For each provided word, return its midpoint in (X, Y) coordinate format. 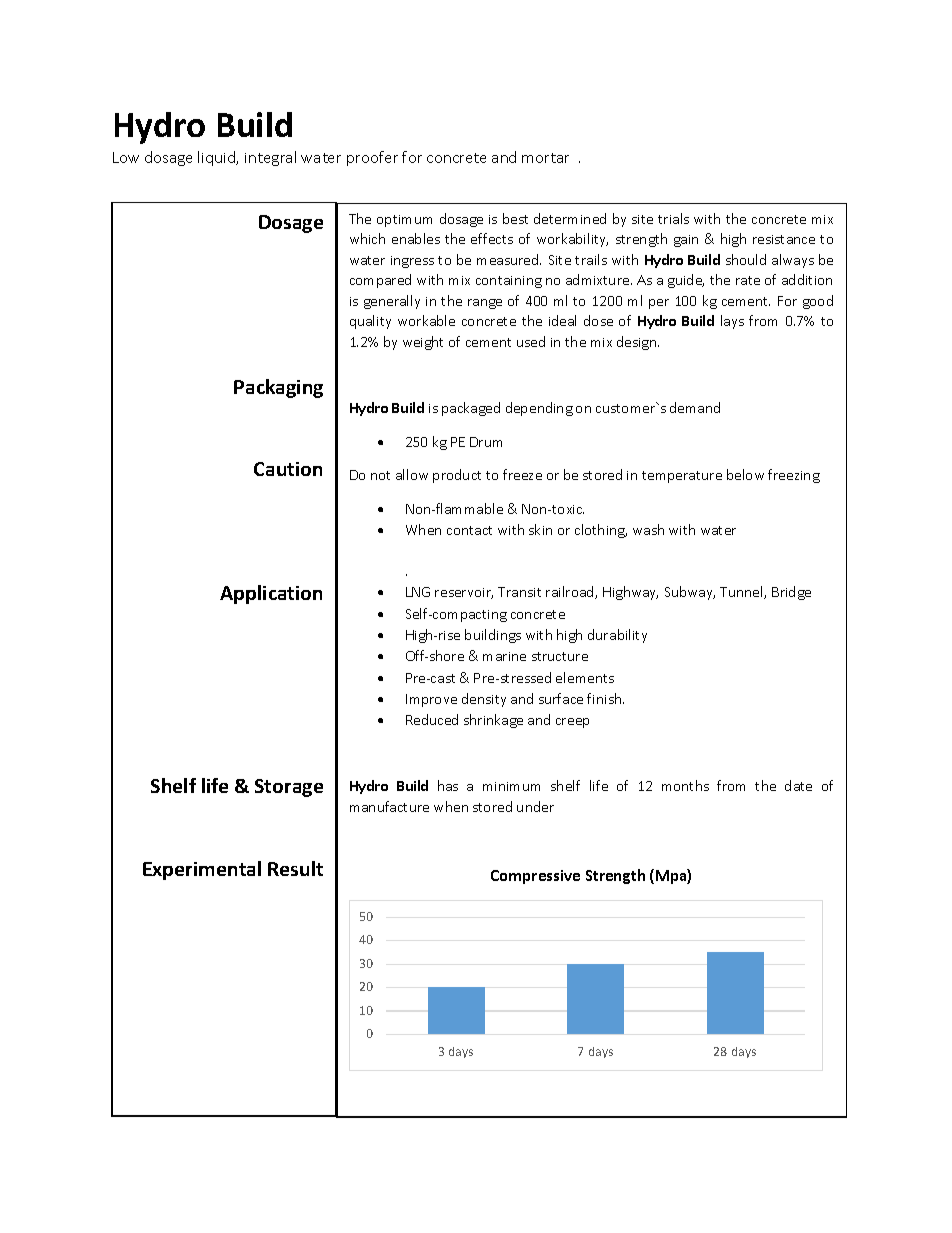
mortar (545, 158)
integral (270, 158)
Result (295, 868)
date (798, 785)
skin (540, 529)
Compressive (535, 877)
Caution (288, 469)
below (745, 474)
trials (673, 218)
